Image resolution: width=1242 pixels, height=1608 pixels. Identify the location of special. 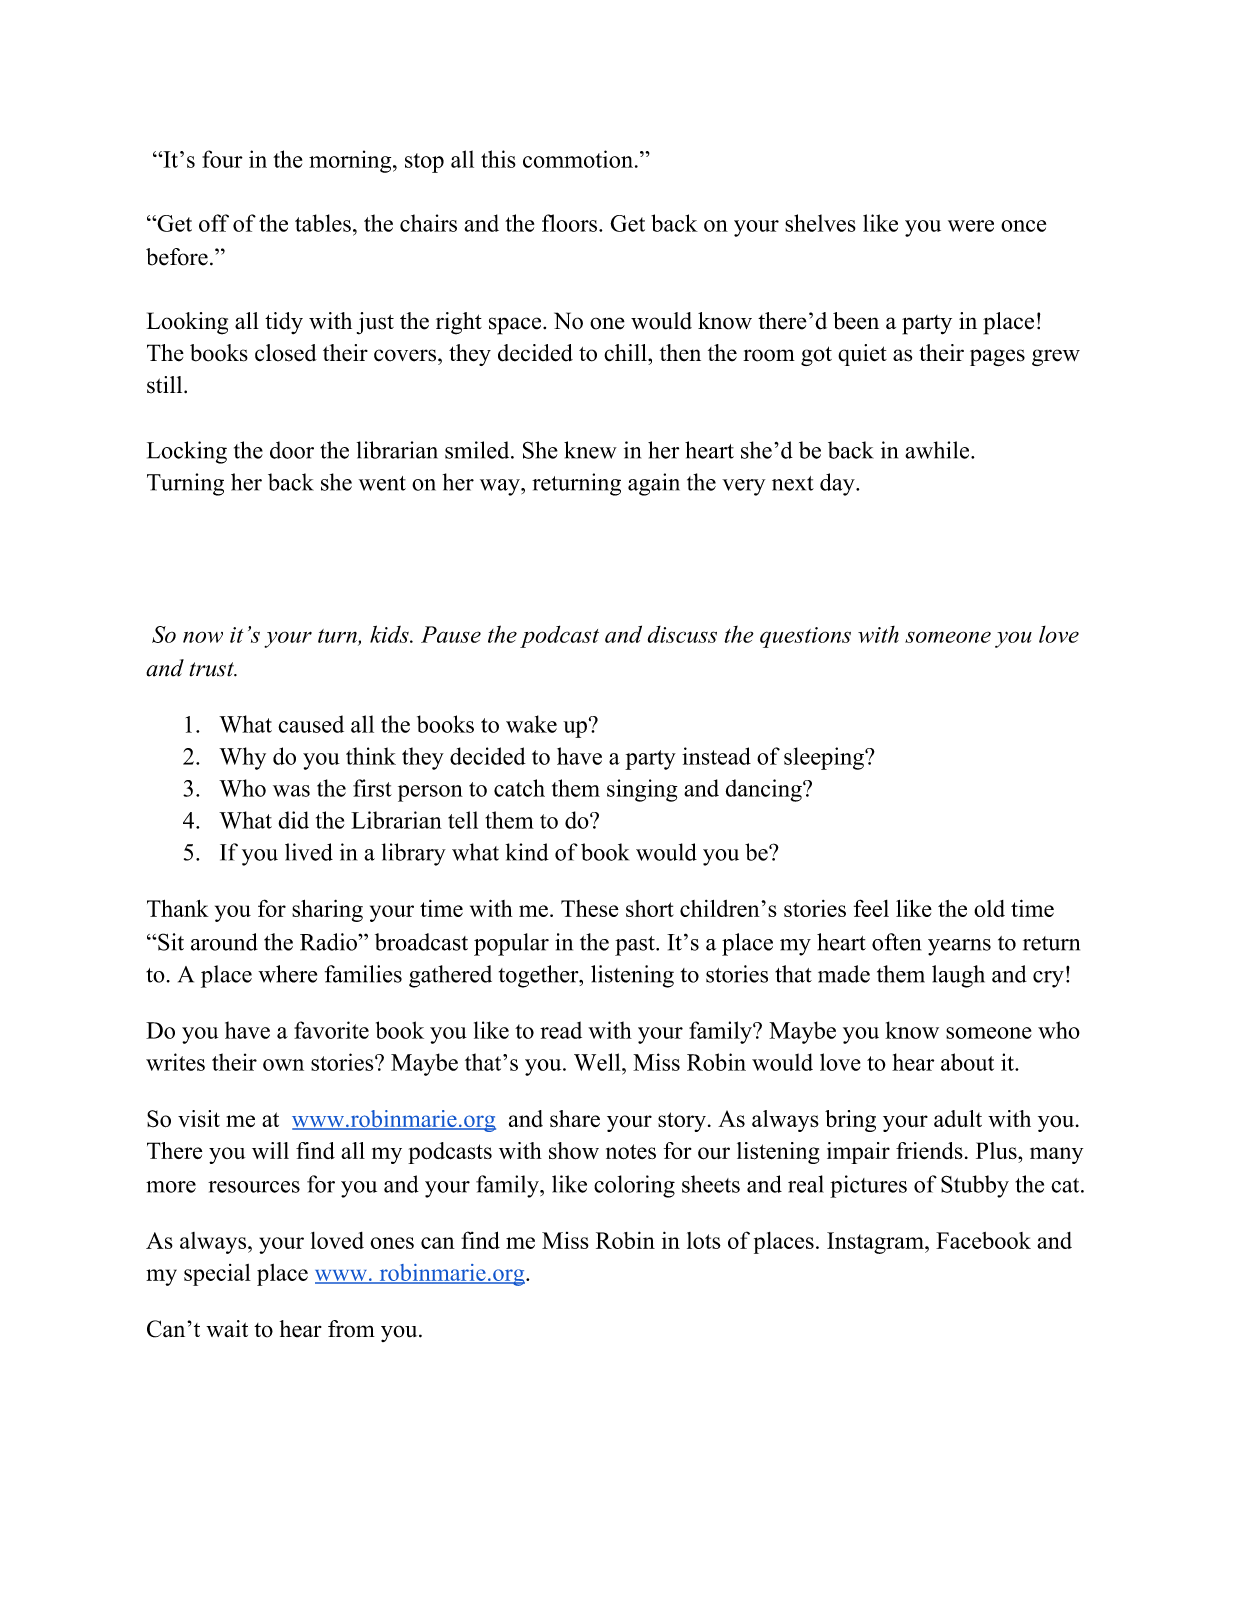
(217, 1275).
